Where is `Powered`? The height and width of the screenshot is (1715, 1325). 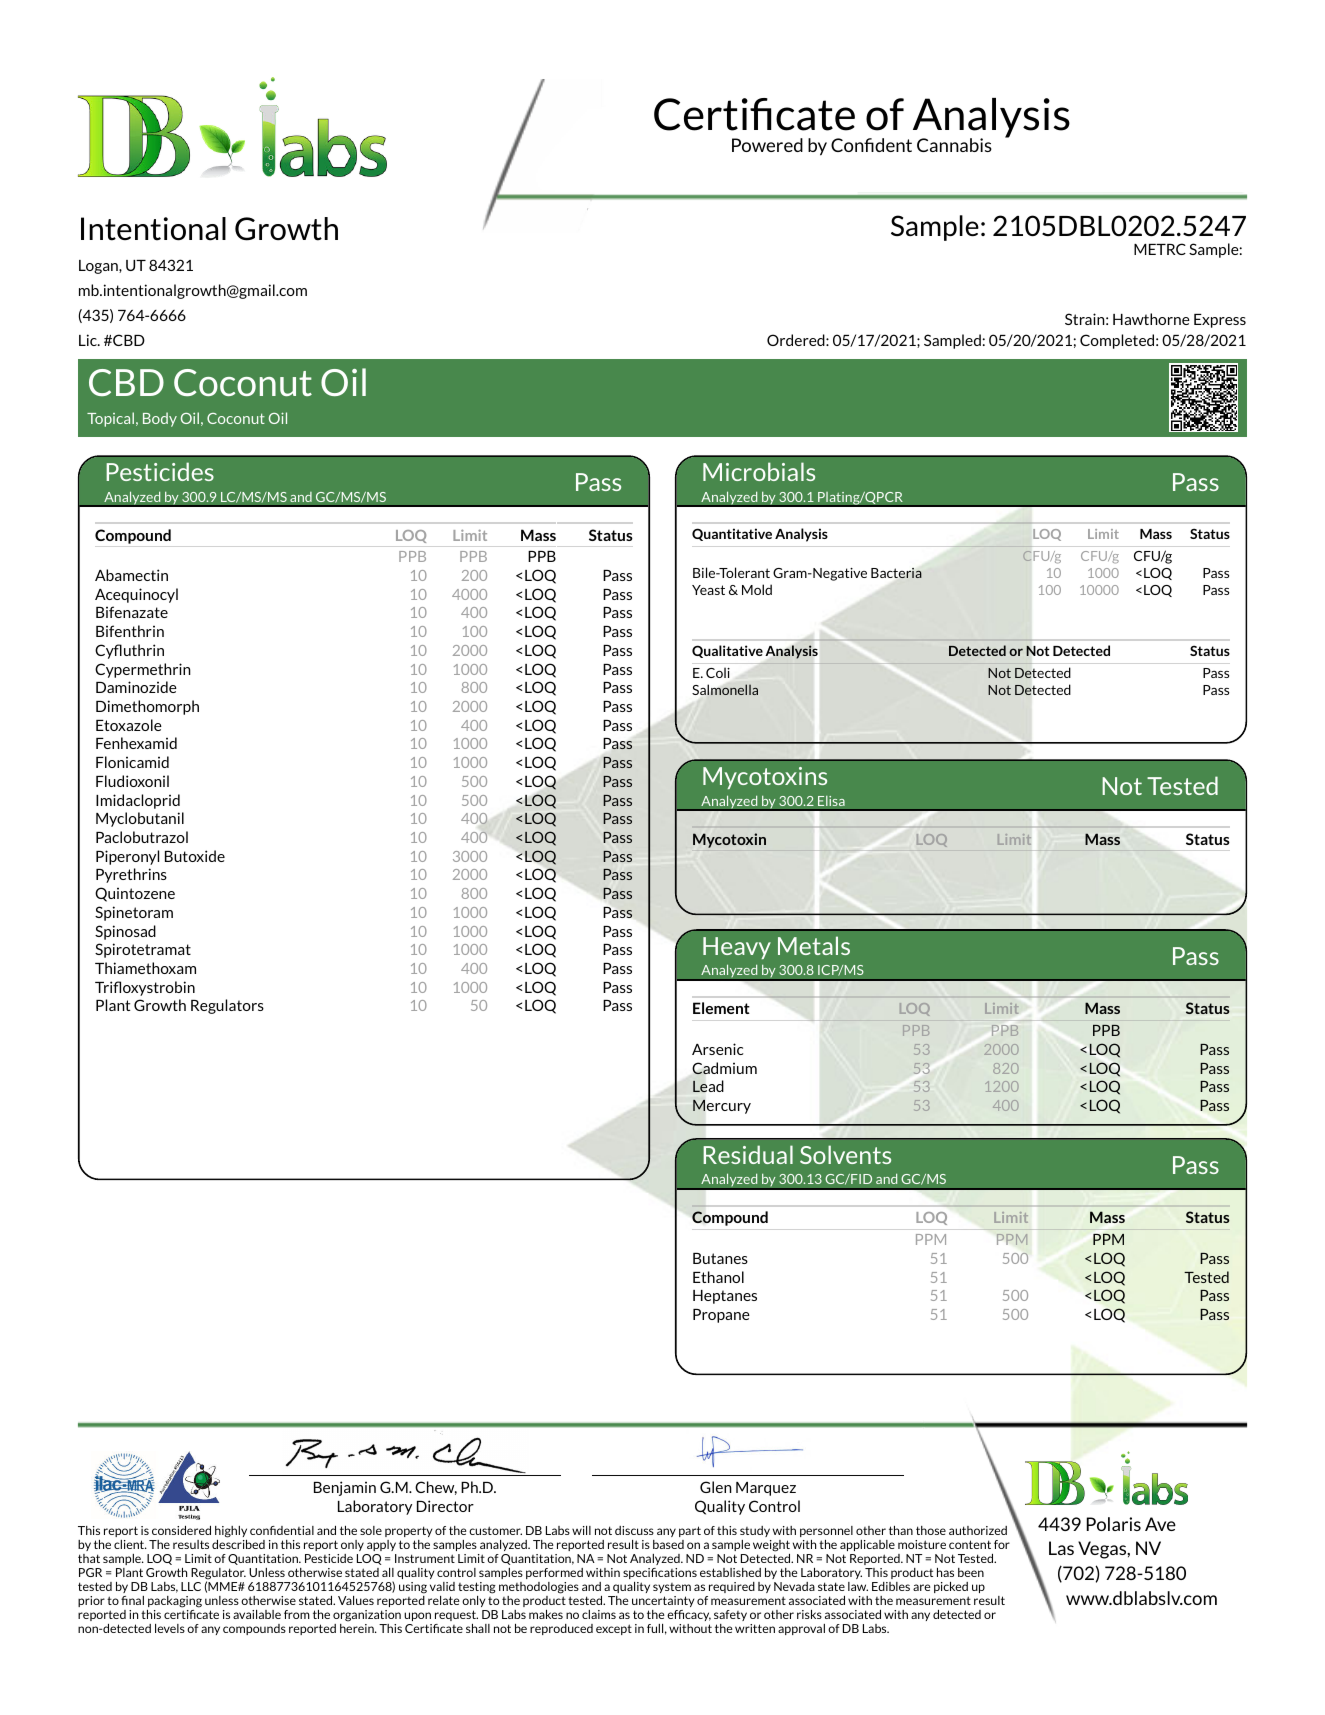 Powered is located at coordinates (767, 145).
